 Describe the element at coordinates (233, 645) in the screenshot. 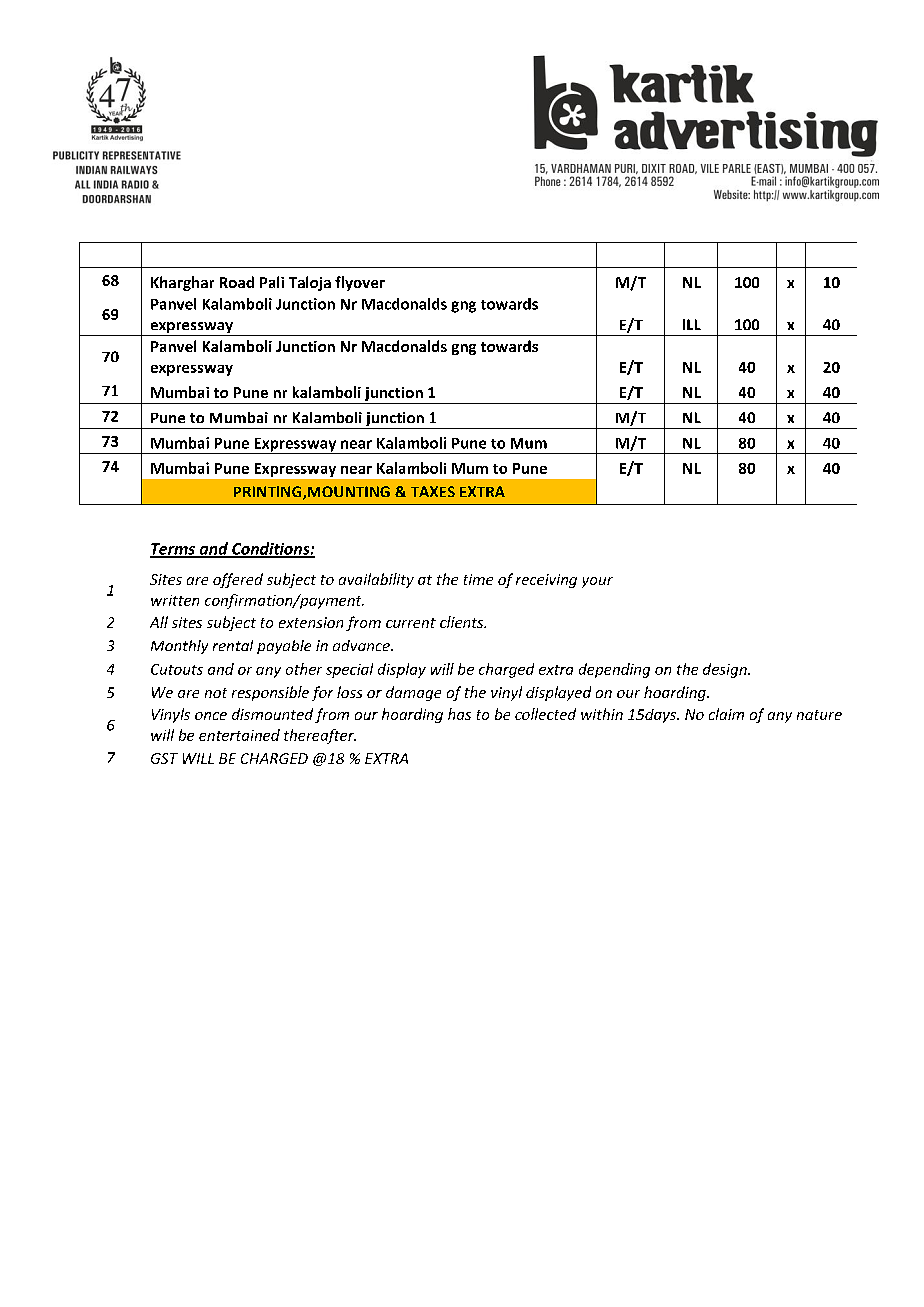

I see `rental` at that location.
